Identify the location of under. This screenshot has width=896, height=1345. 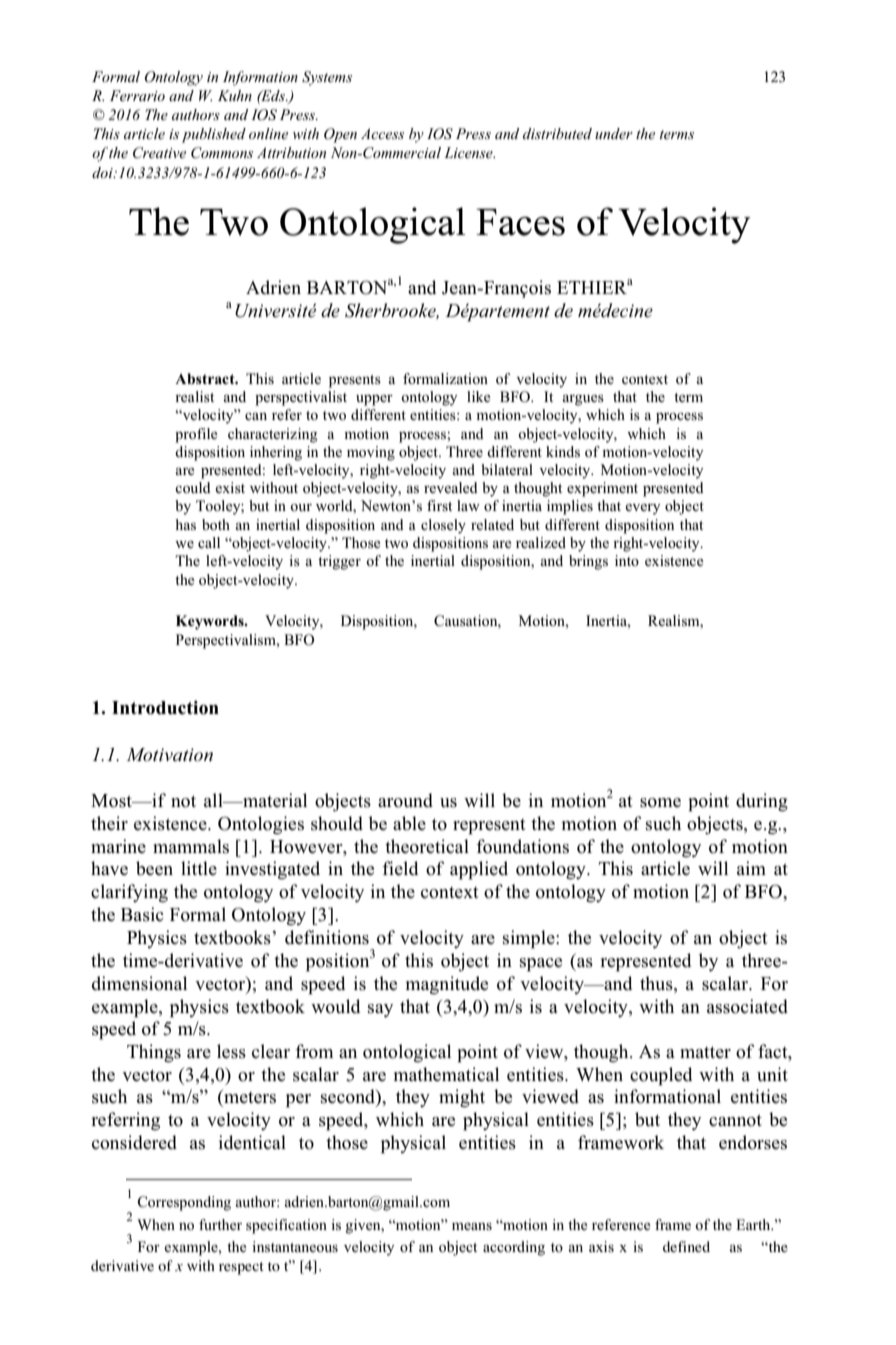
(614, 133).
